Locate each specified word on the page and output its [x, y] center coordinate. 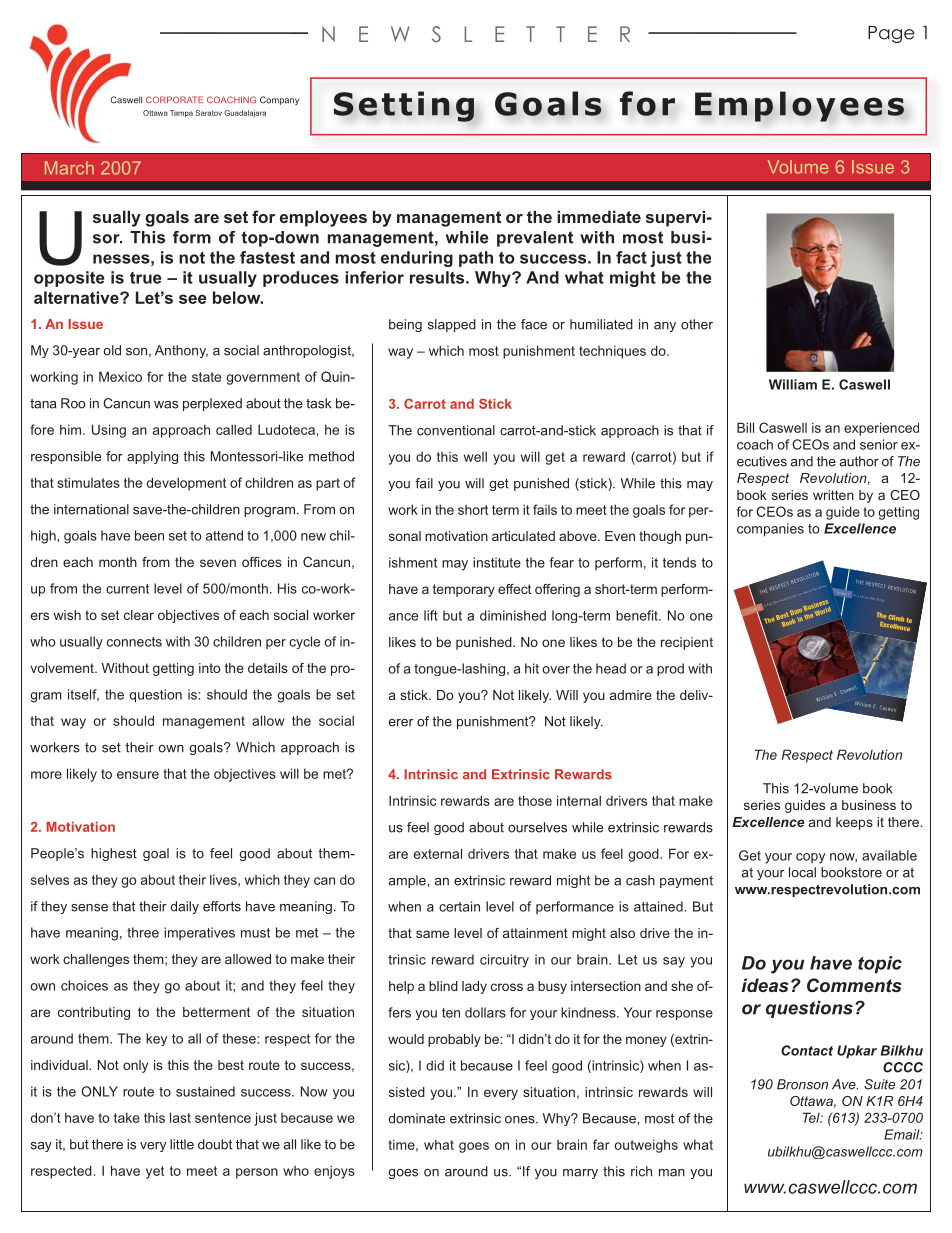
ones [521, 1120]
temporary [464, 590]
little [182, 1144]
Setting [404, 106]
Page [891, 34]
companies [770, 530]
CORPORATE [174, 99]
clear [139, 615]
